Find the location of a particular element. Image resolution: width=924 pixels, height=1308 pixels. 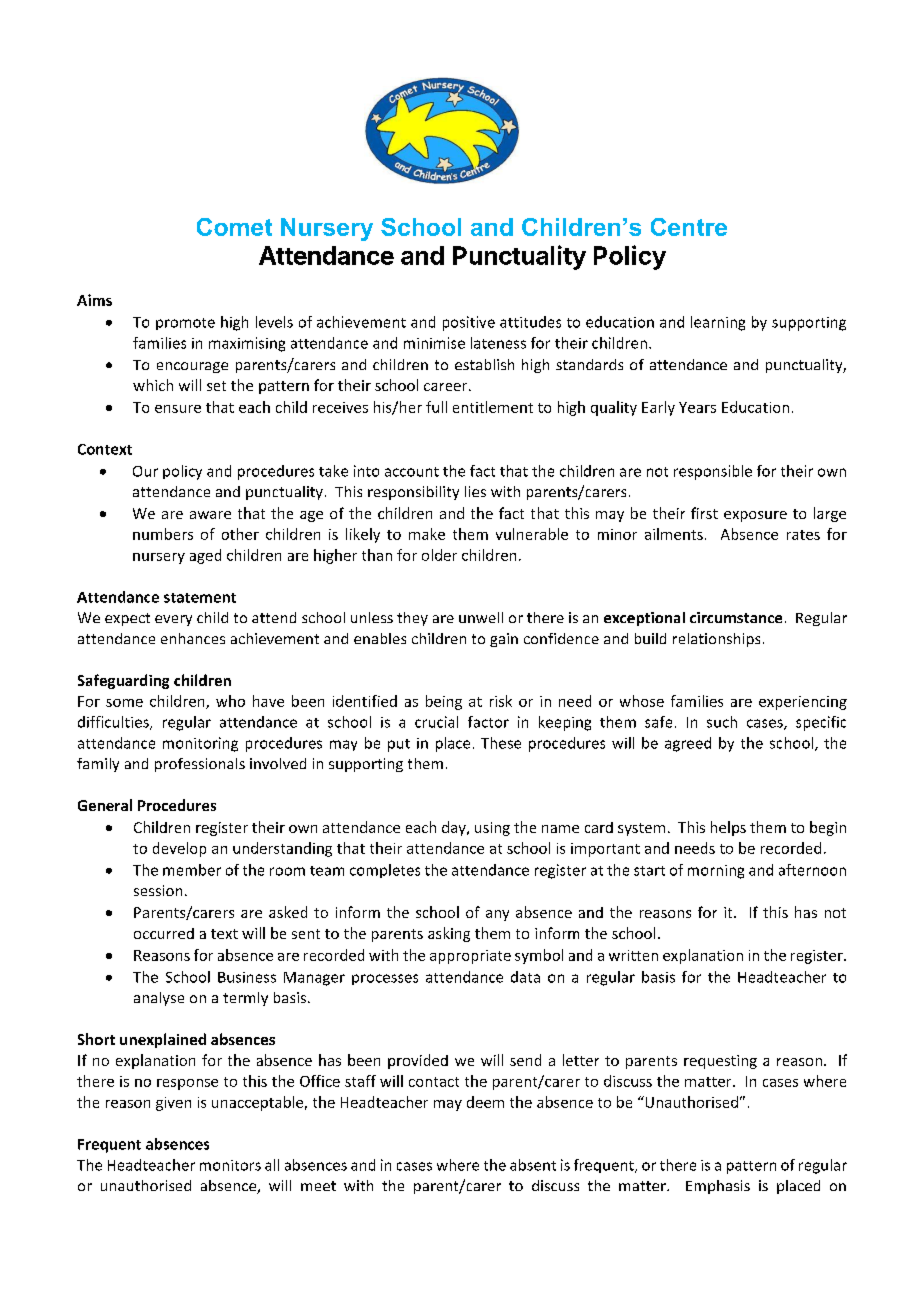

older is located at coordinates (439, 555).
